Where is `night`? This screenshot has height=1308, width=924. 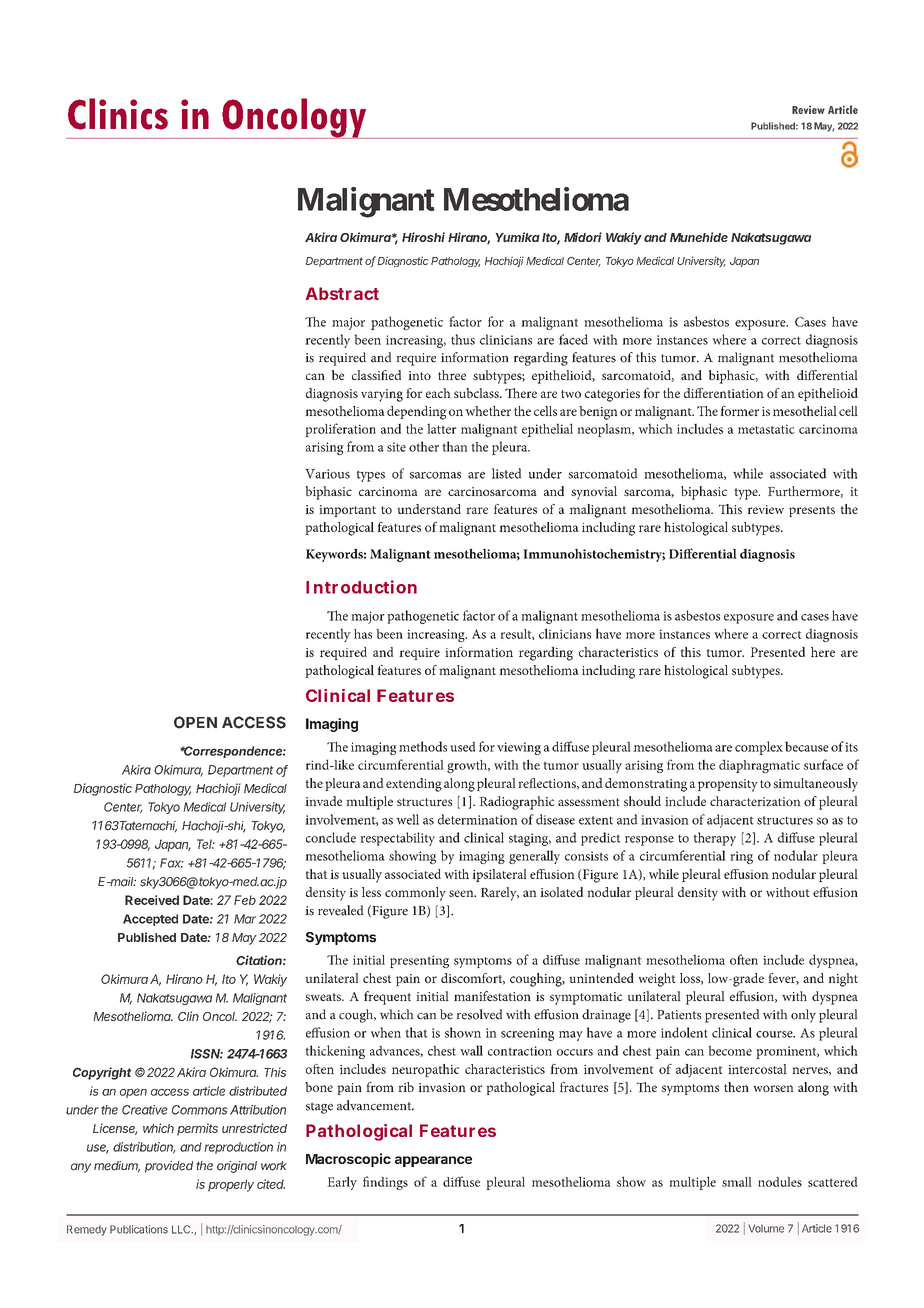 night is located at coordinates (843, 980).
